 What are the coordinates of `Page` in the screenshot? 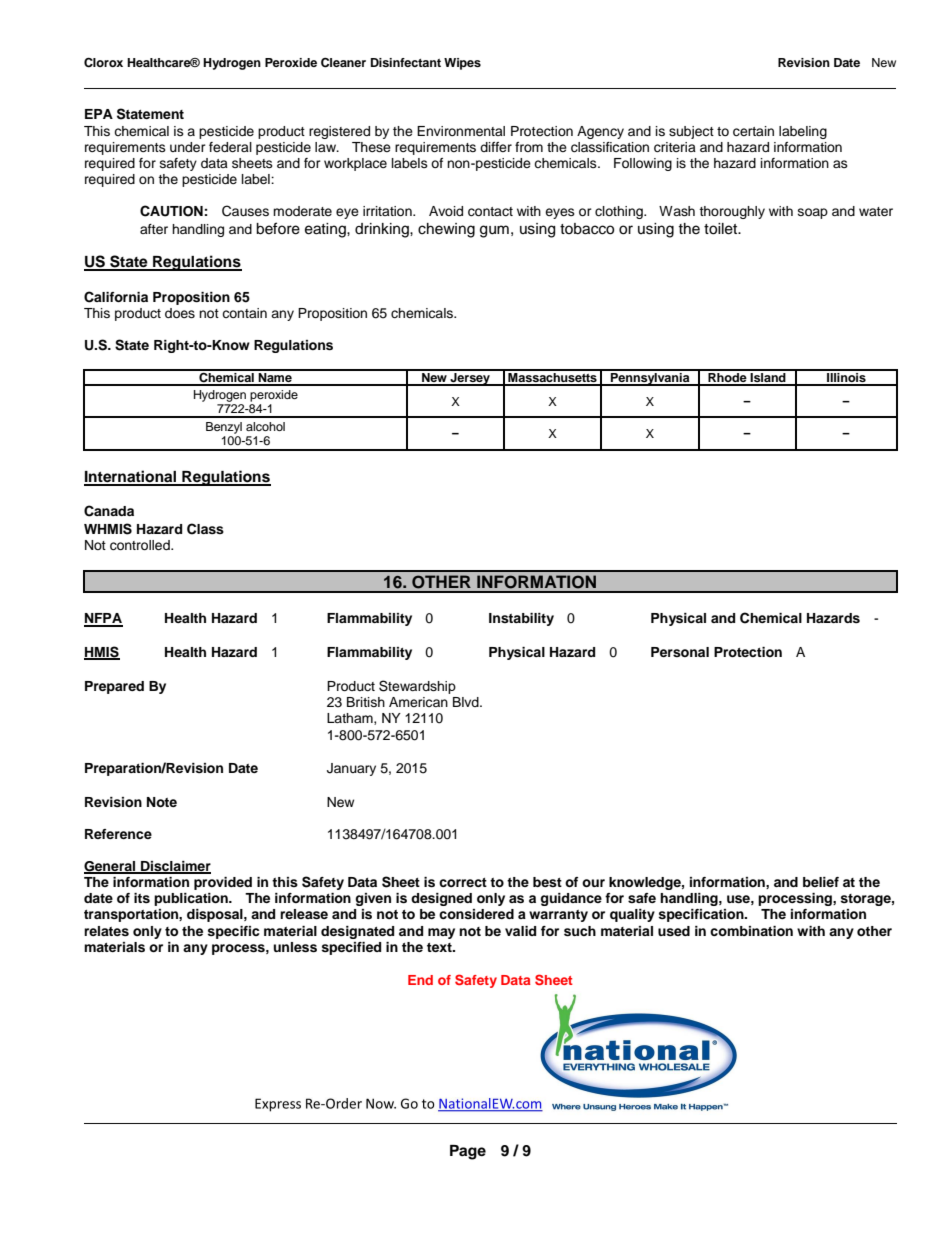 It's located at (468, 1152).
